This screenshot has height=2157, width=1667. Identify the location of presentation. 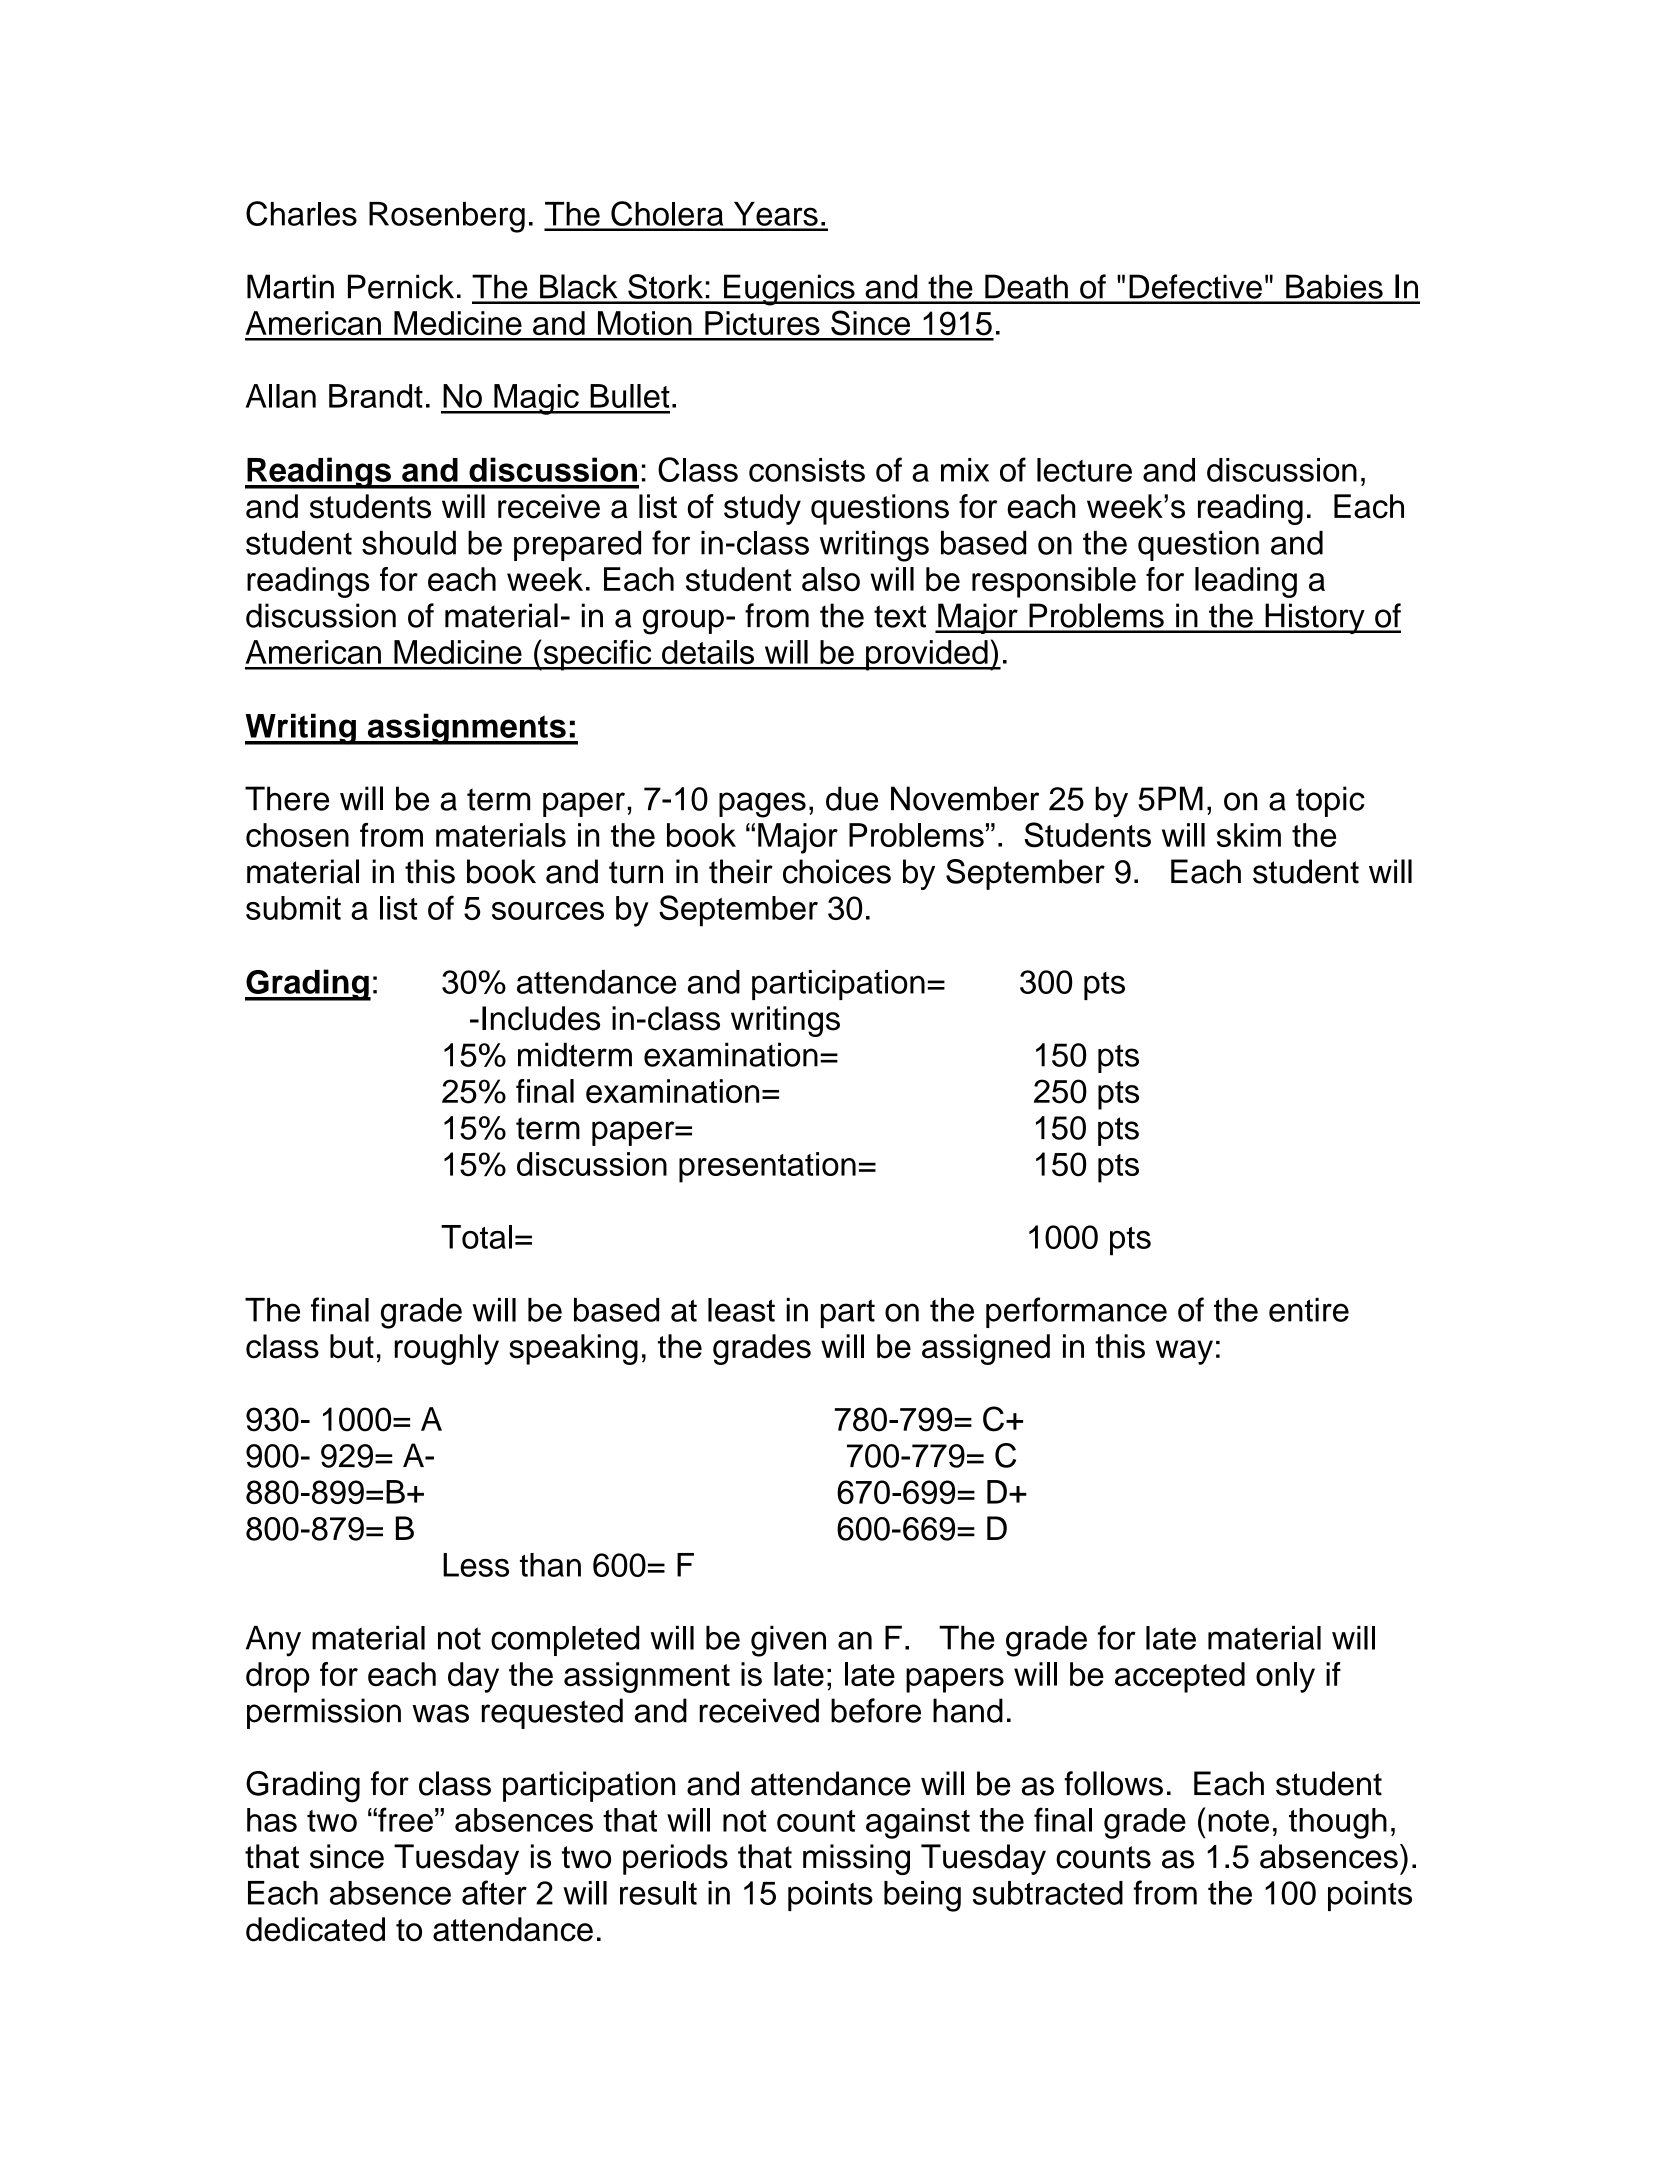
(767, 1167).
